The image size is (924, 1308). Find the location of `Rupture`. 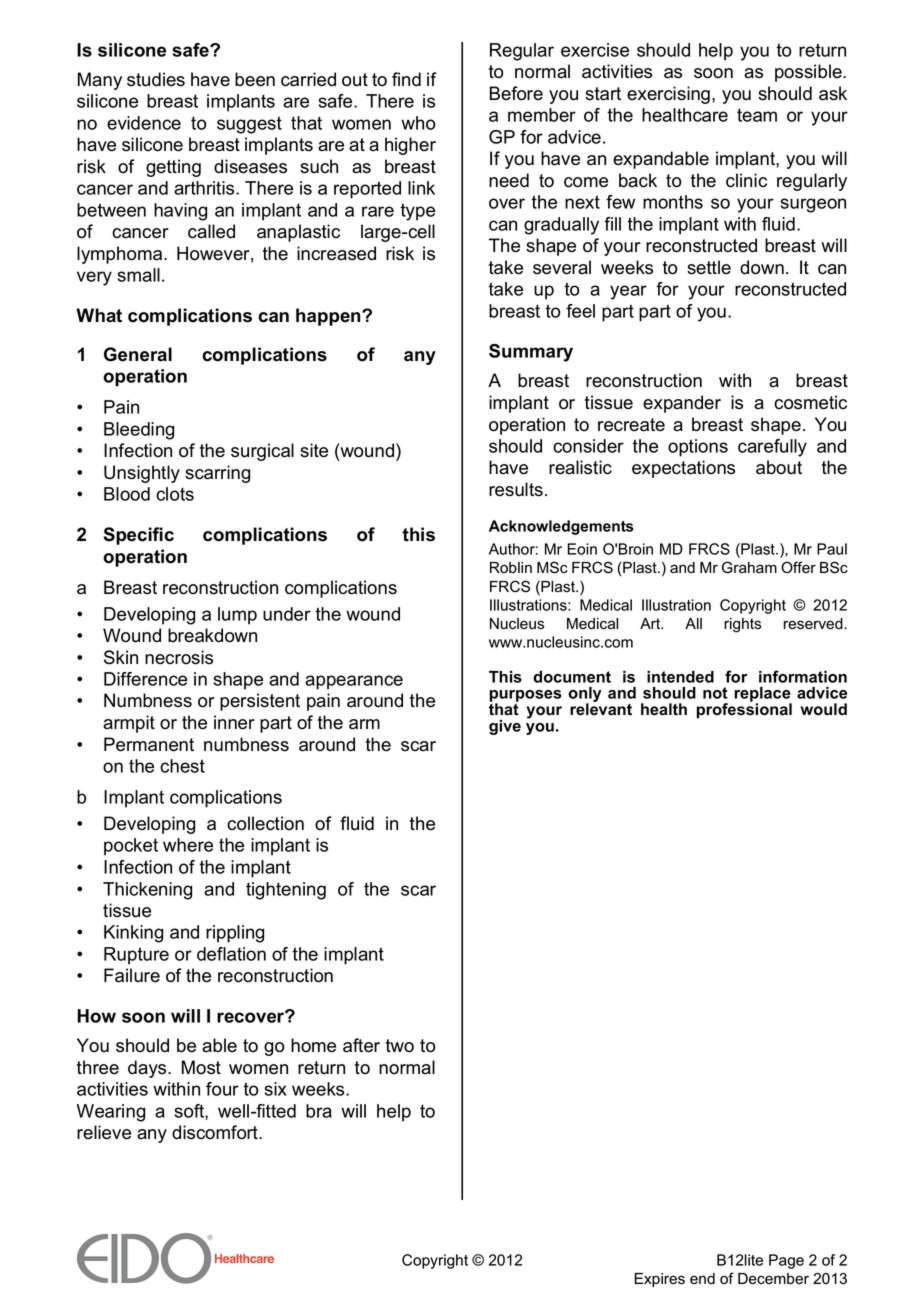

Rupture is located at coordinates (136, 956).
